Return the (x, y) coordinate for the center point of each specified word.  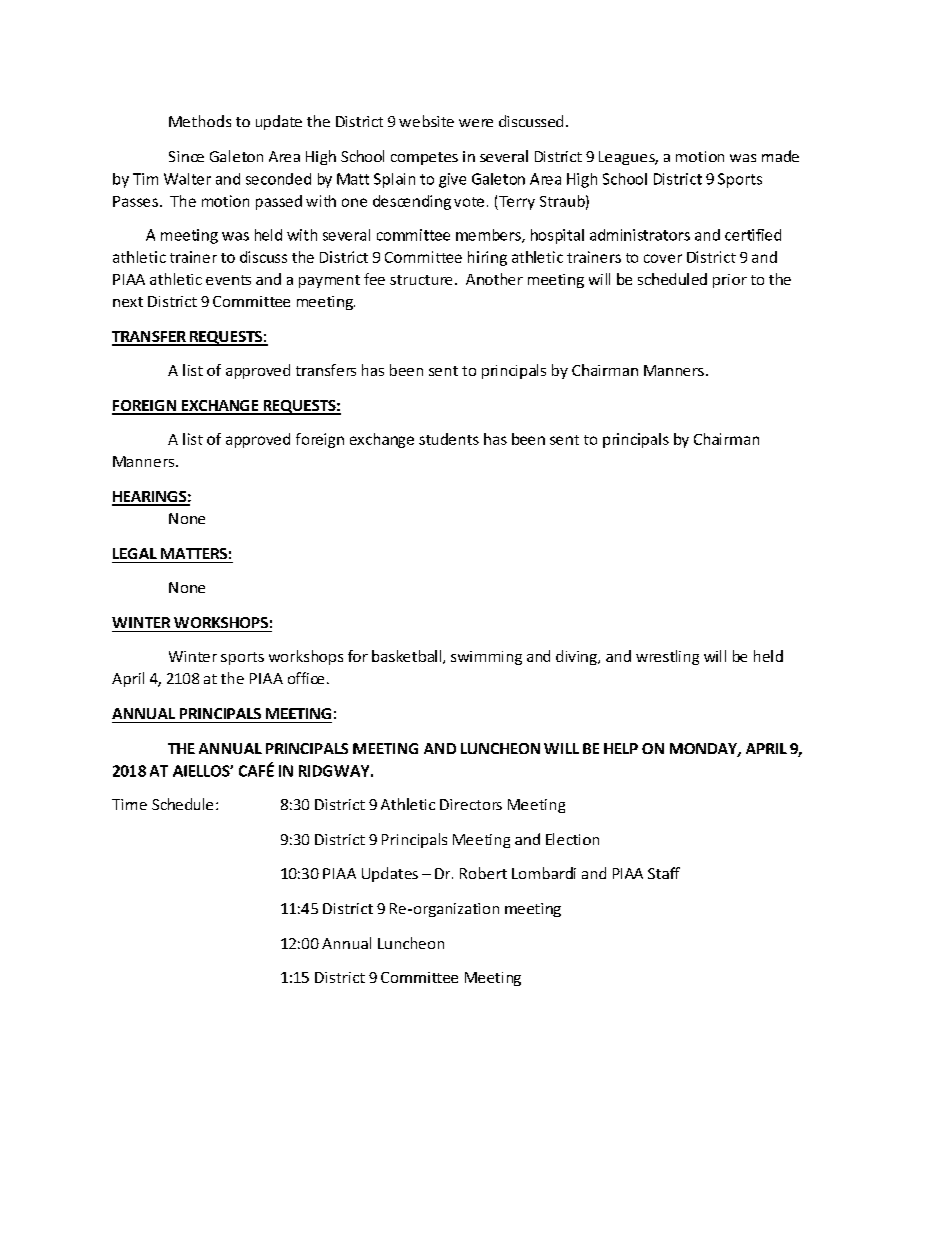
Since (186, 156)
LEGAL (135, 553)
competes (424, 158)
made (780, 156)
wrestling (667, 657)
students (449, 439)
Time (129, 804)
